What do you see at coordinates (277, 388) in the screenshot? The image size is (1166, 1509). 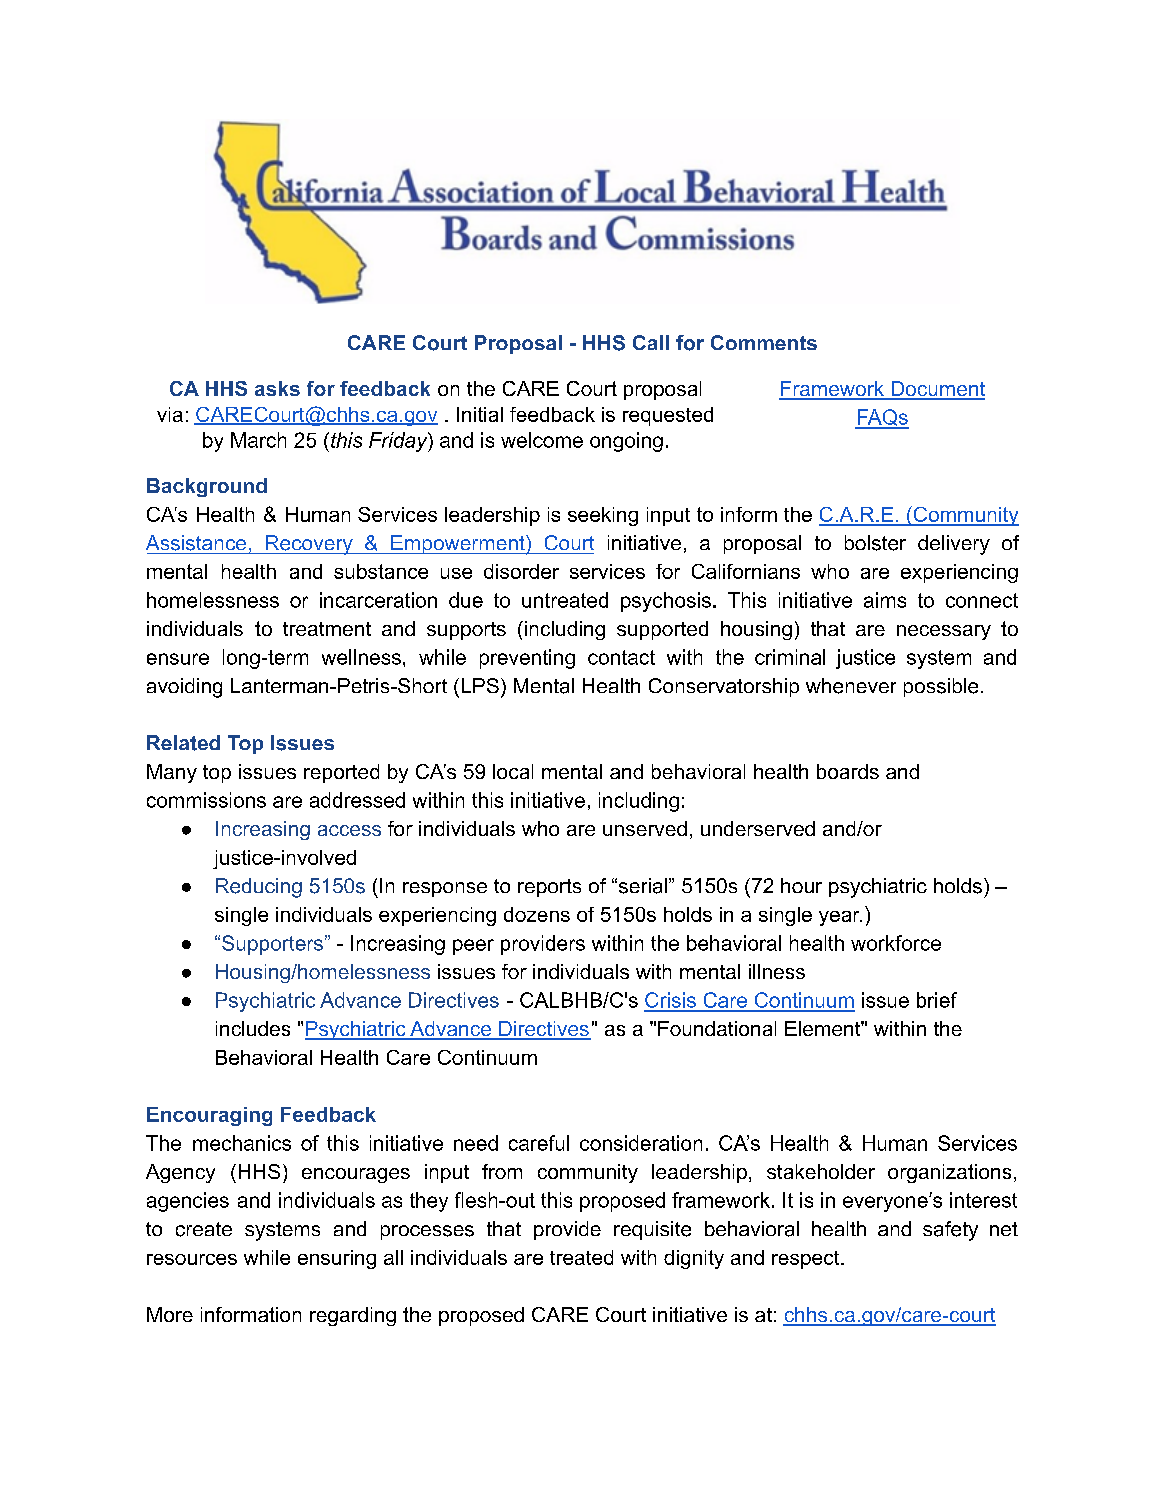 I see `asks` at bounding box center [277, 388].
